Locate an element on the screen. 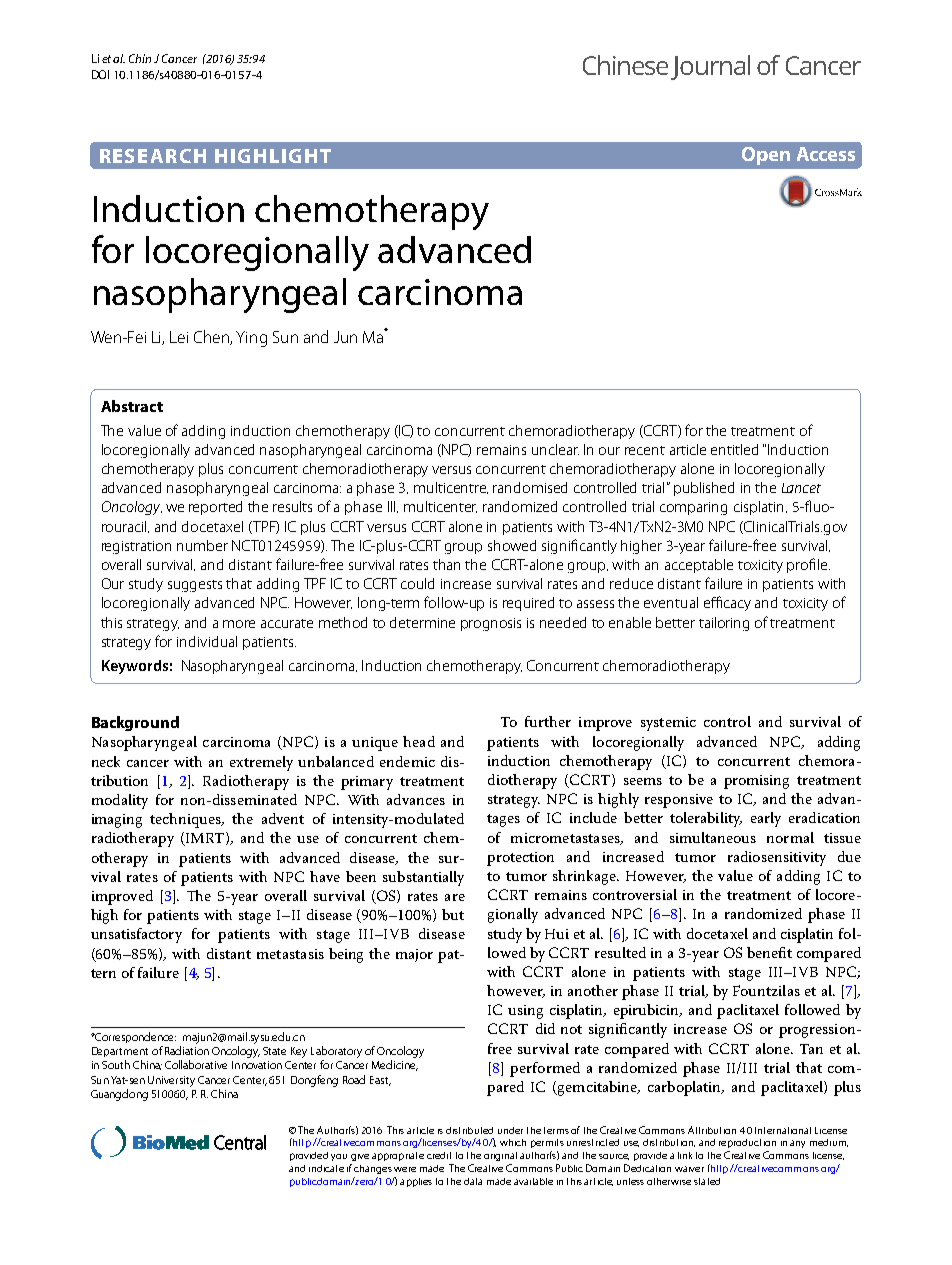  individual is located at coordinates (207, 641).
